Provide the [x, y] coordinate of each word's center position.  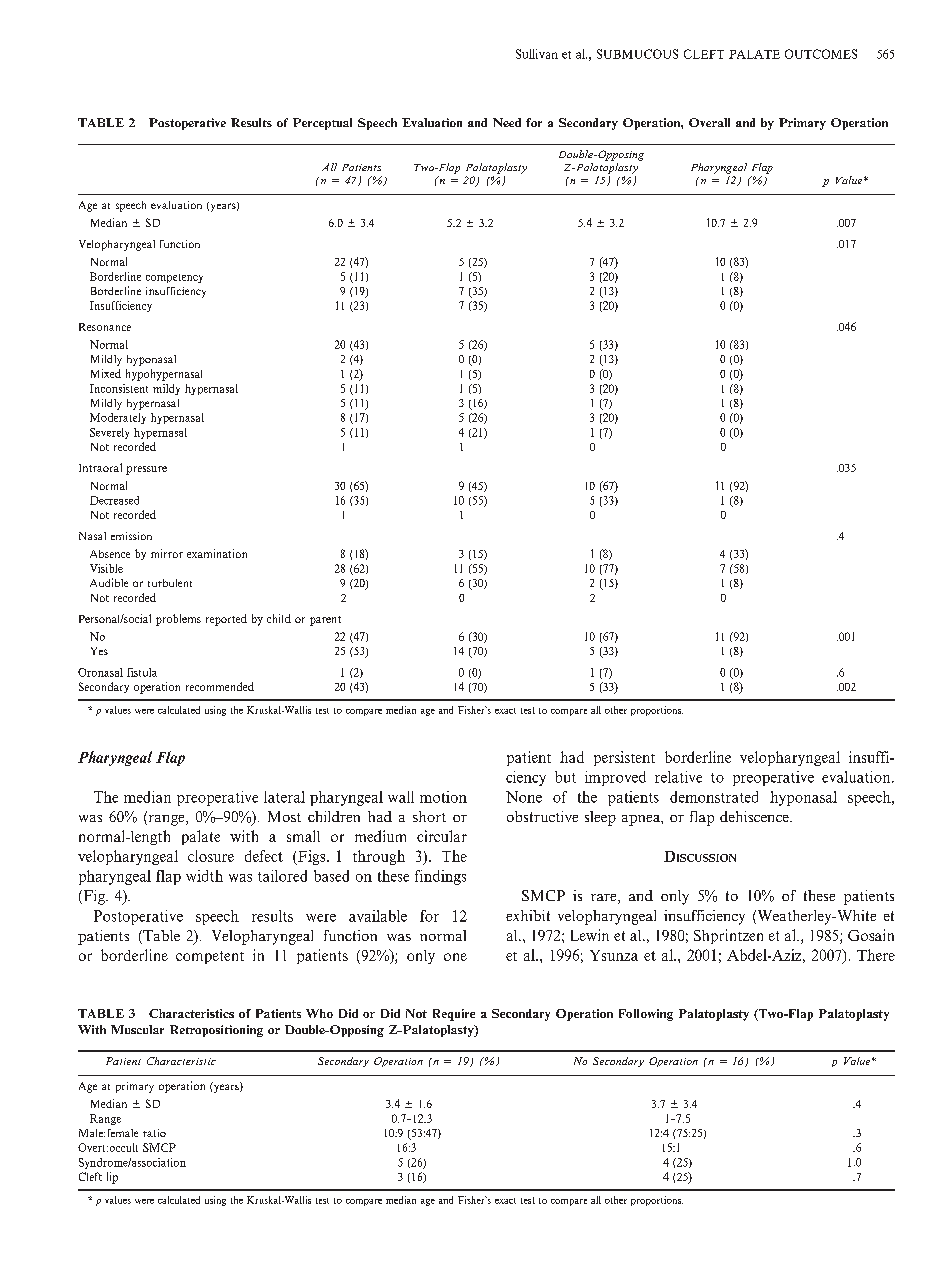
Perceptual [322, 124]
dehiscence [755, 816]
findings [440, 877]
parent [325, 621]
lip [112, 1178]
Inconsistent [119, 388]
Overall [709, 122]
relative [678, 777]
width [204, 876]
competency [174, 278]
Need [507, 122]
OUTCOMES [821, 54]
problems [178, 620]
